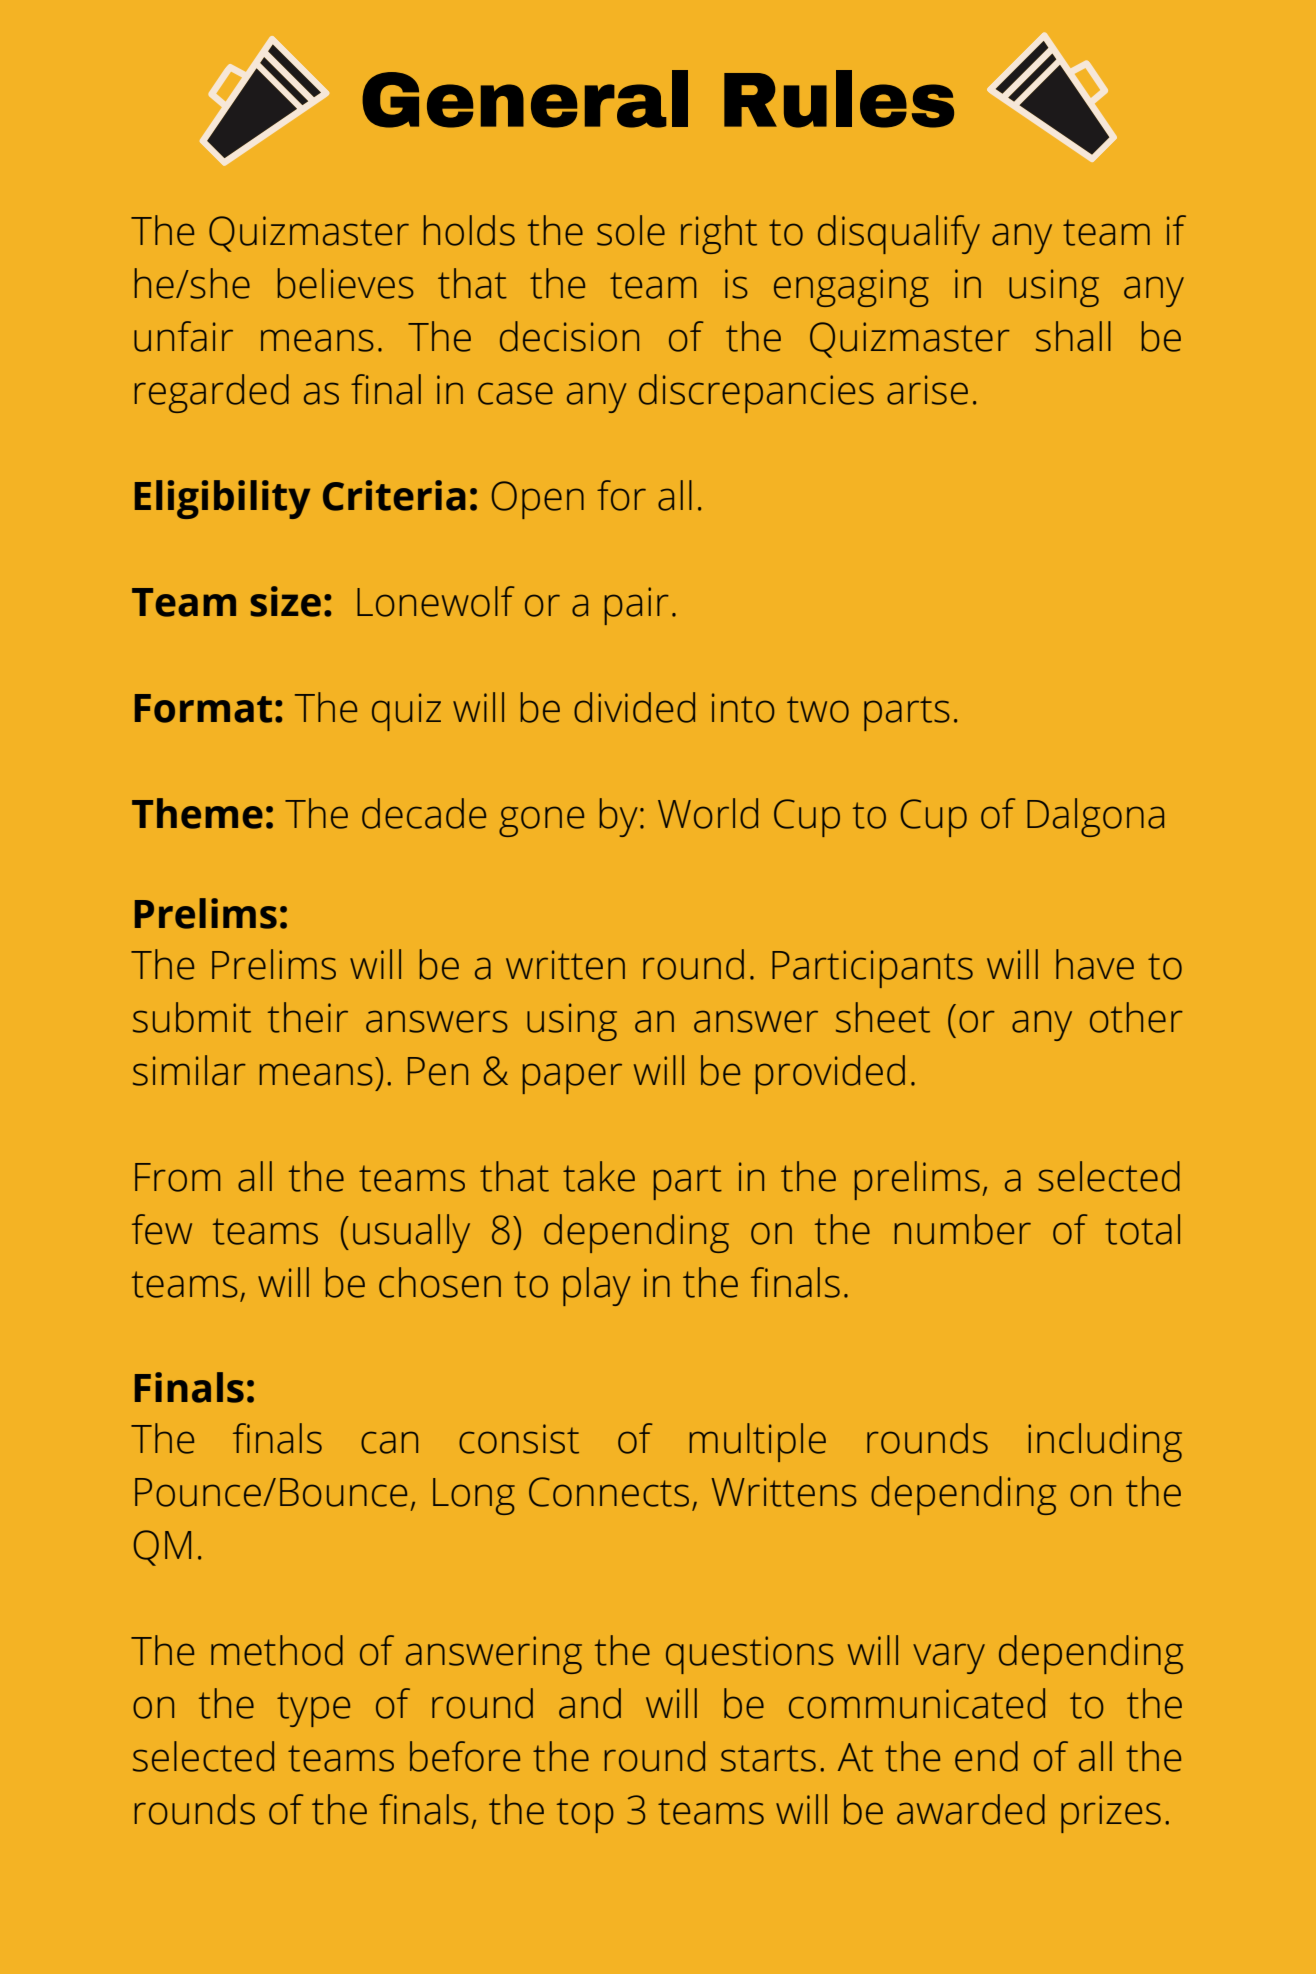 The image size is (1316, 1974). I want to click on divided, so click(634, 707).
